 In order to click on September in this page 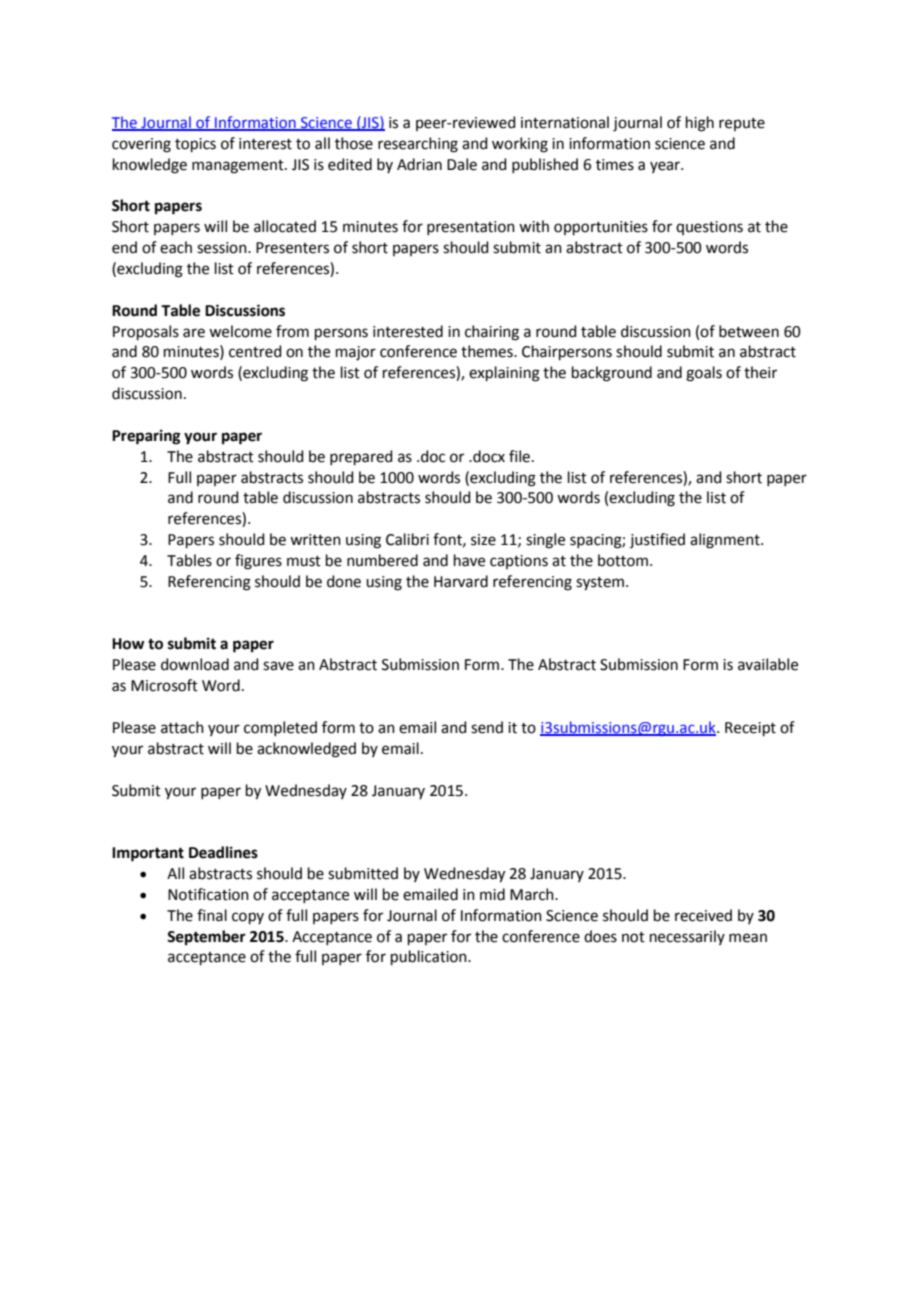, I will do `click(206, 938)`.
